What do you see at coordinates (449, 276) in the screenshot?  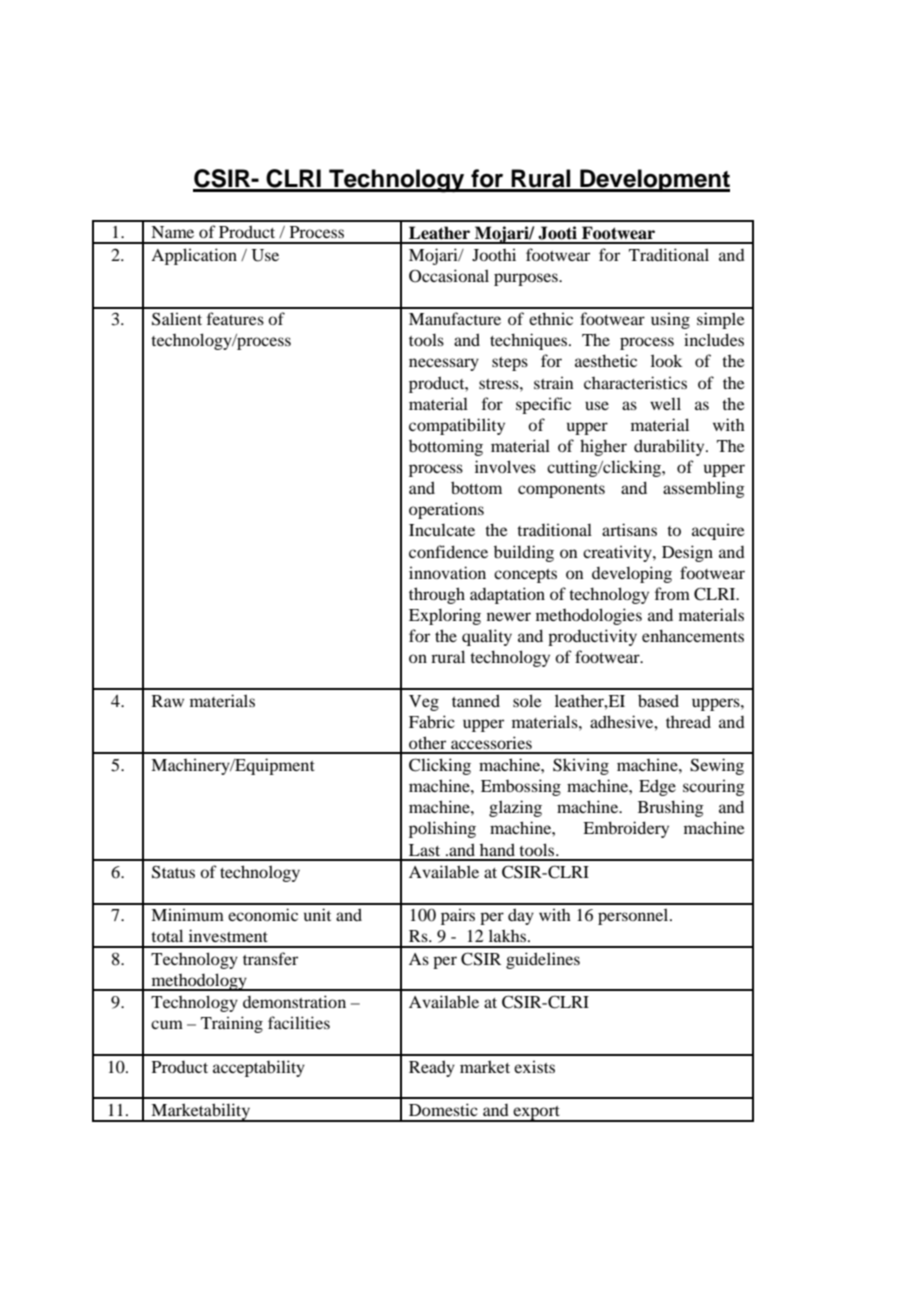 I see `Occasional` at bounding box center [449, 276].
